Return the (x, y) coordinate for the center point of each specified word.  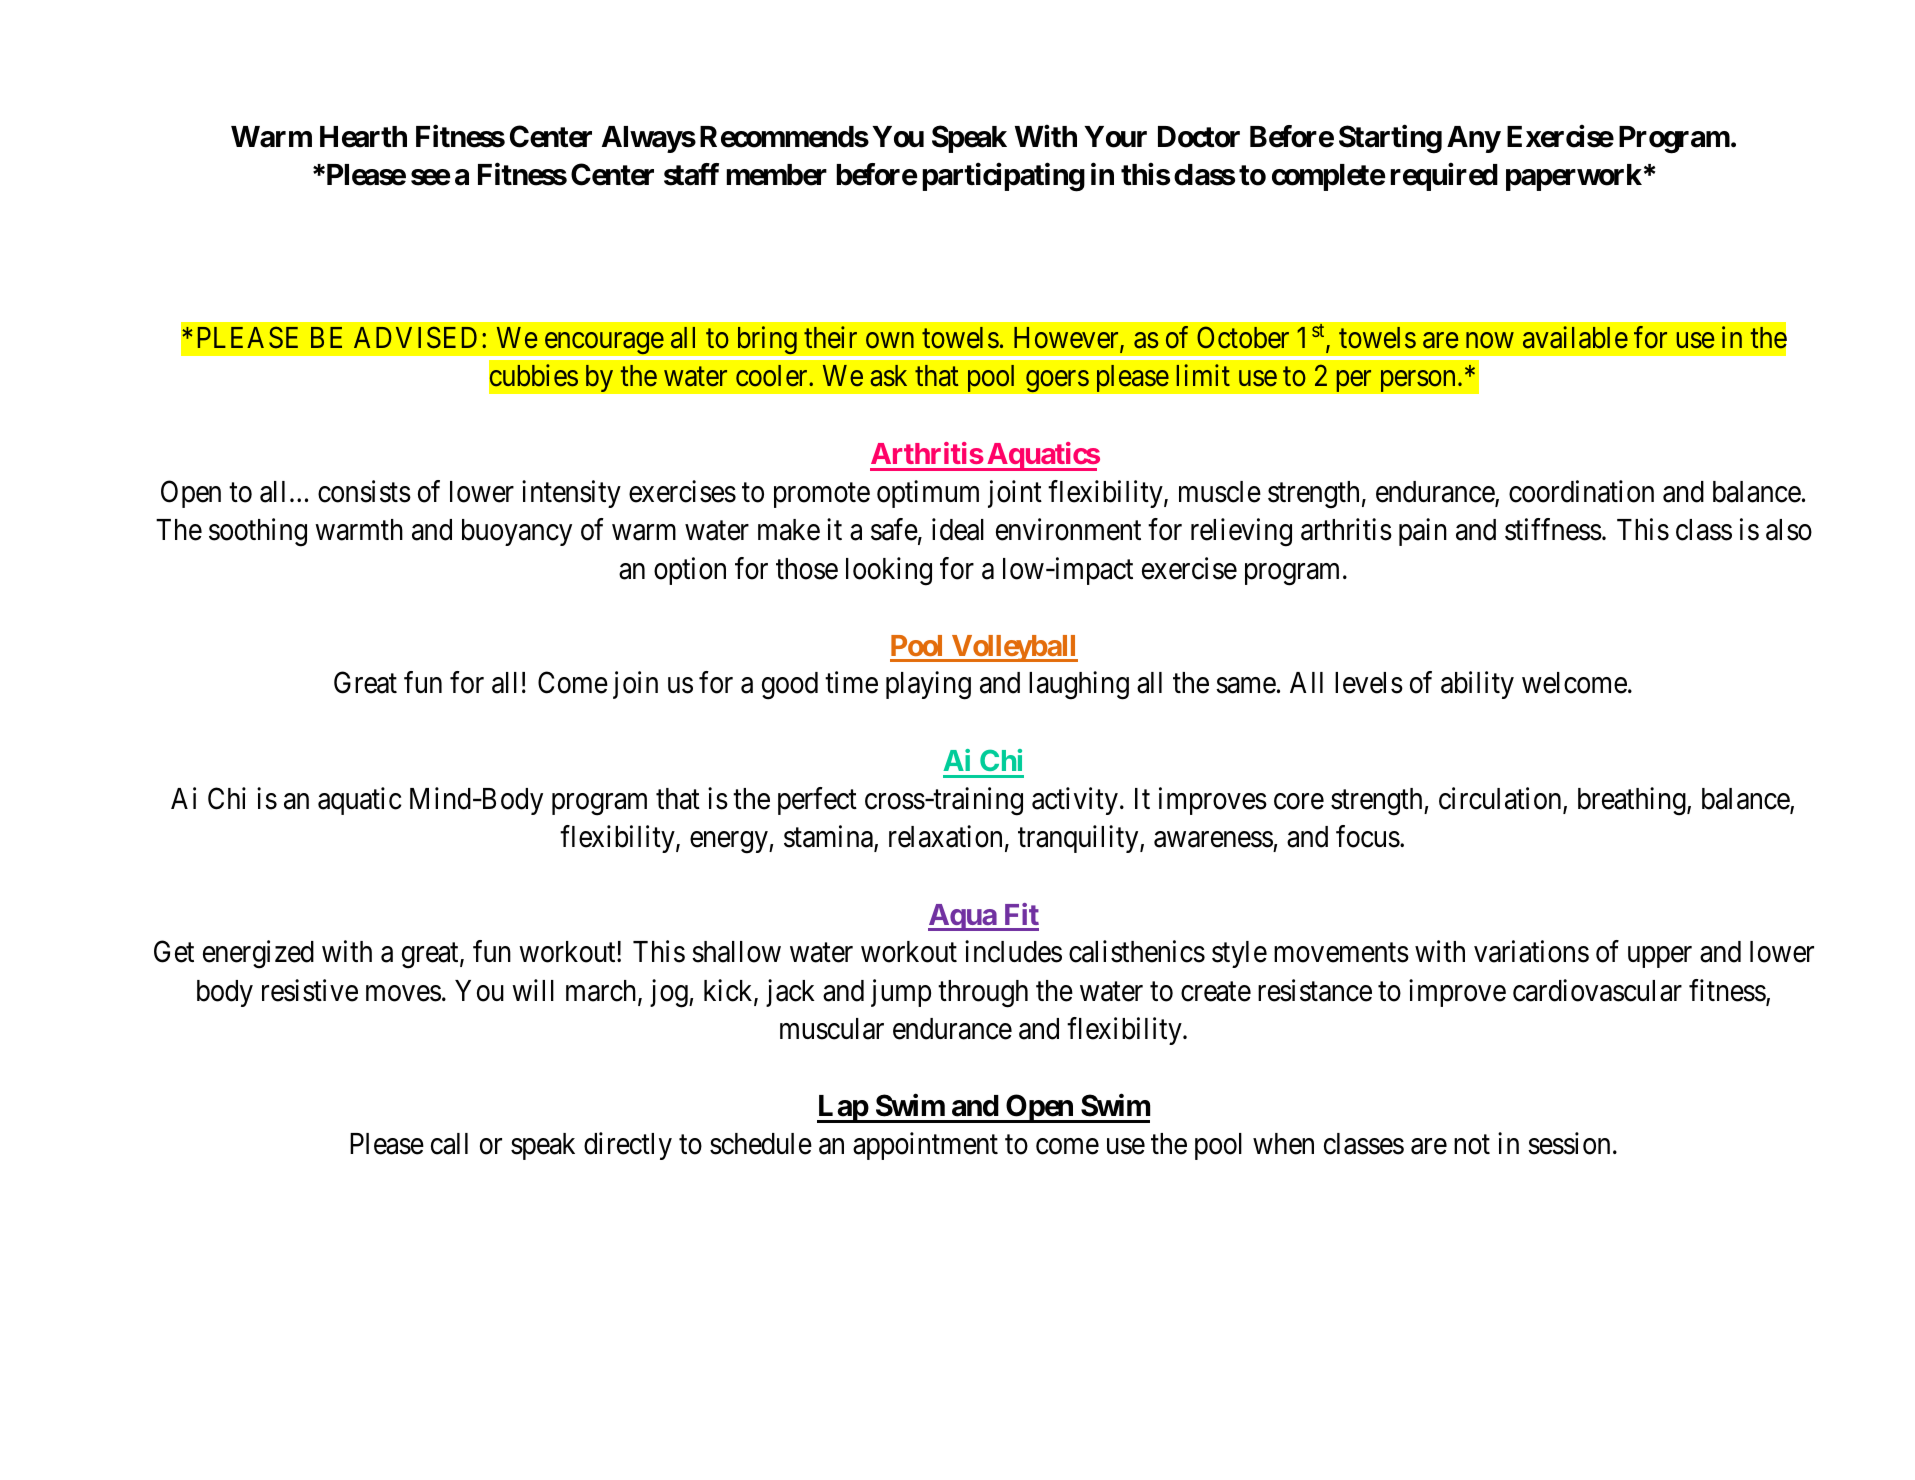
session (1569, 1143)
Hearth (363, 137)
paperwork (1574, 177)
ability (1477, 685)
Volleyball (1013, 648)
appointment (925, 1146)
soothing (258, 532)
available (1575, 337)
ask (888, 376)
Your (1115, 137)
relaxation (945, 836)
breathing (1633, 801)
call (449, 1144)
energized (258, 954)
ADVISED (415, 337)
